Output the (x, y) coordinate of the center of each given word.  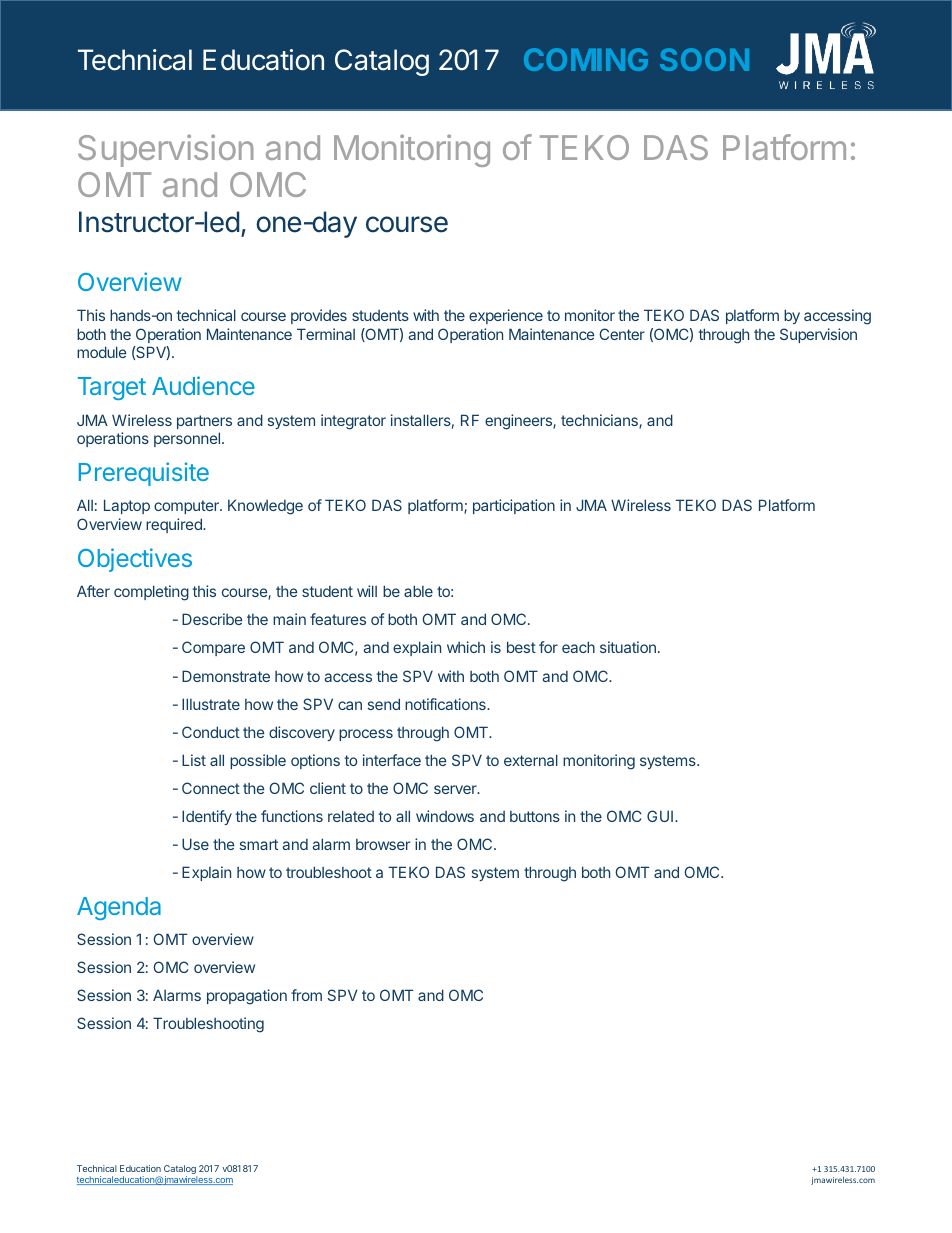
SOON (704, 59)
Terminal (326, 334)
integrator (353, 422)
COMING (586, 59)
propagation (247, 997)
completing (151, 593)
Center (622, 334)
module (102, 352)
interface (392, 760)
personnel (187, 439)
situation (628, 647)
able (418, 591)
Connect (211, 788)
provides (319, 316)
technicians (600, 421)
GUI (660, 816)
